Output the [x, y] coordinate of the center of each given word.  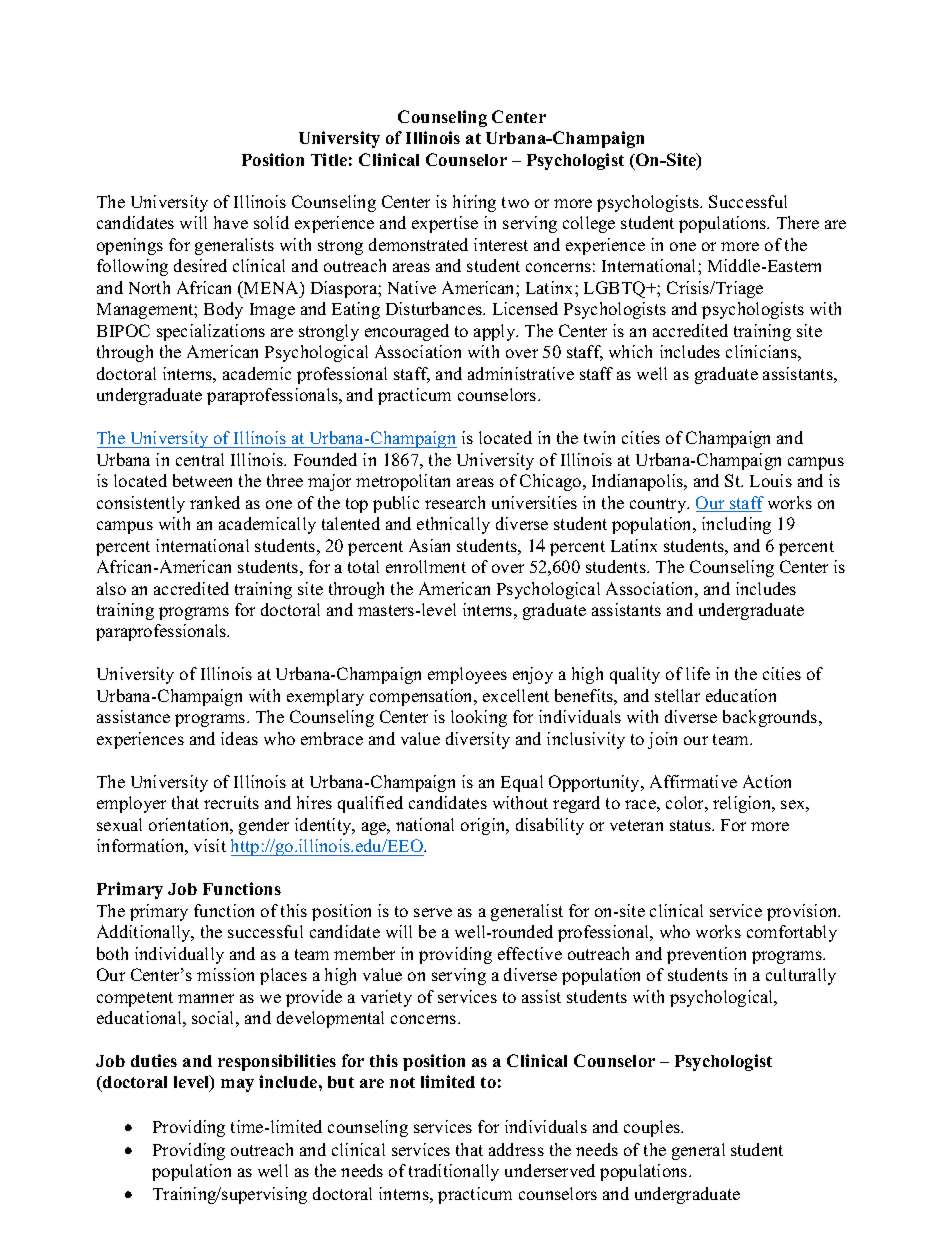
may [237, 1085]
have [231, 222]
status [691, 825]
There [798, 222]
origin [484, 826]
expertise [445, 224]
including [736, 525]
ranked [215, 502]
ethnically [453, 525]
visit [210, 845]
